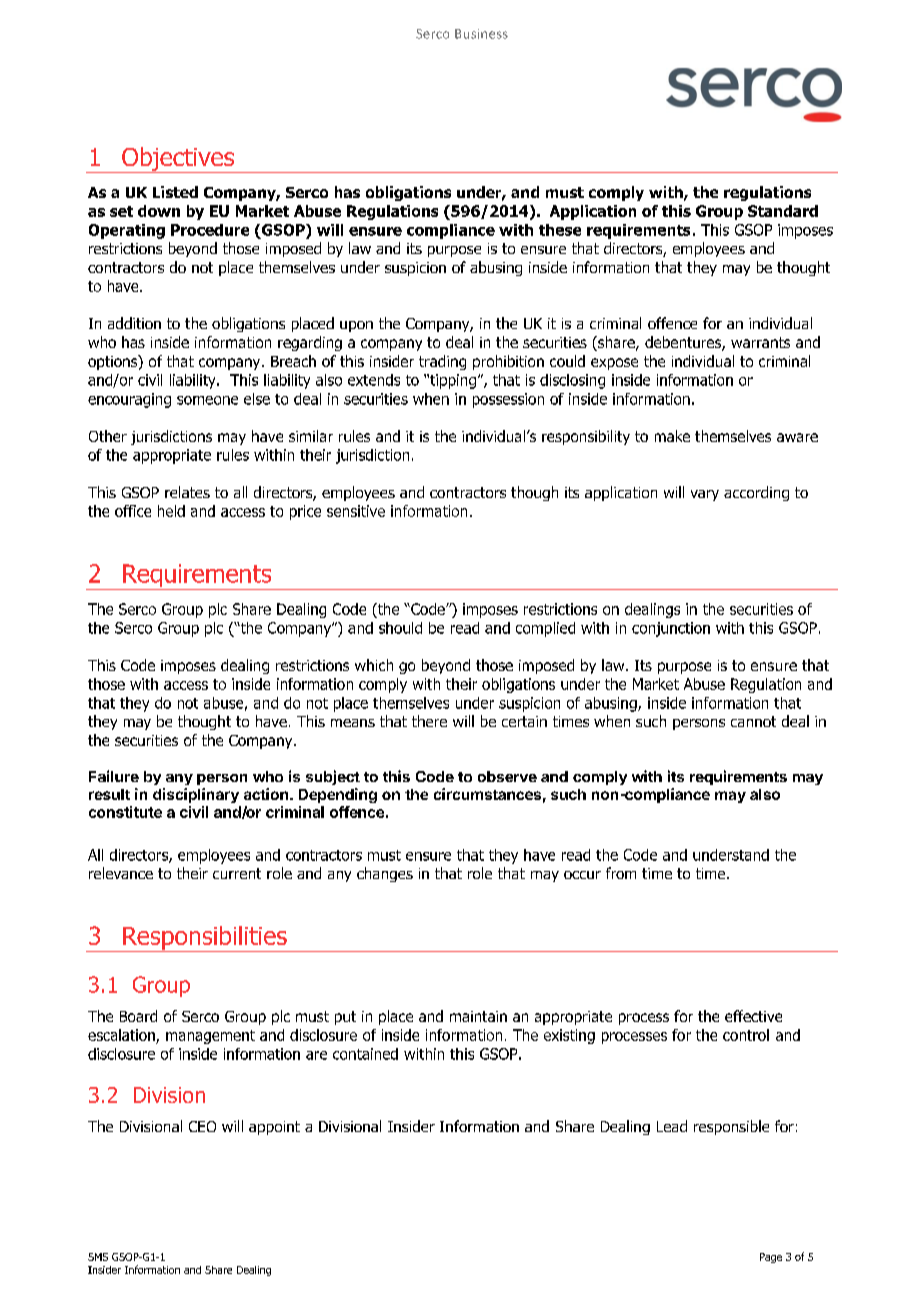  Describe the element at coordinates (274, 1128) in the image. I see `appoint` at that location.
